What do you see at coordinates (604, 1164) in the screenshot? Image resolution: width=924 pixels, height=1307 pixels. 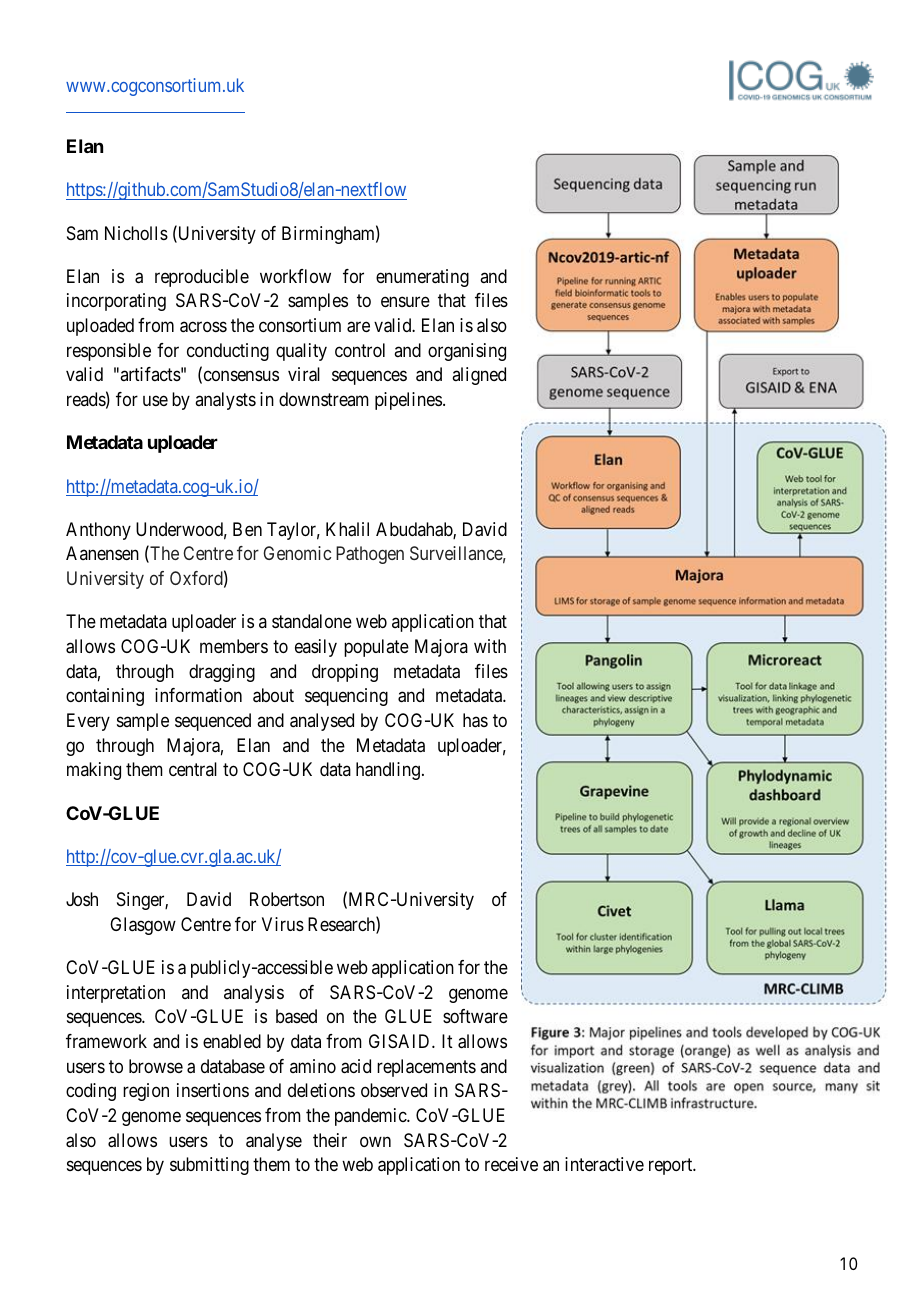 I see `interactive` at bounding box center [604, 1164].
